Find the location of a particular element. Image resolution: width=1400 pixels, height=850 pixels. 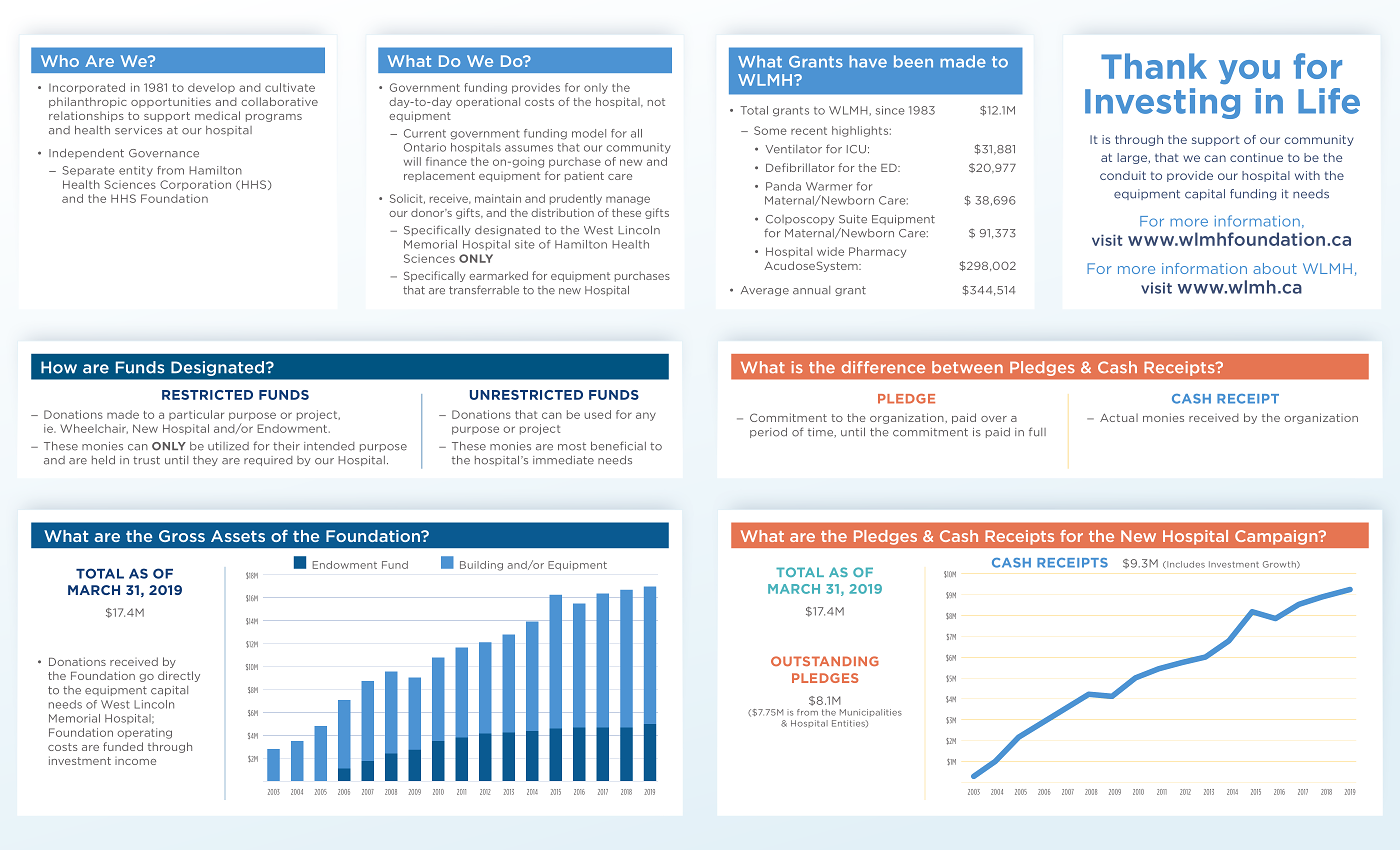

OUTSTANDING is located at coordinates (825, 661).
